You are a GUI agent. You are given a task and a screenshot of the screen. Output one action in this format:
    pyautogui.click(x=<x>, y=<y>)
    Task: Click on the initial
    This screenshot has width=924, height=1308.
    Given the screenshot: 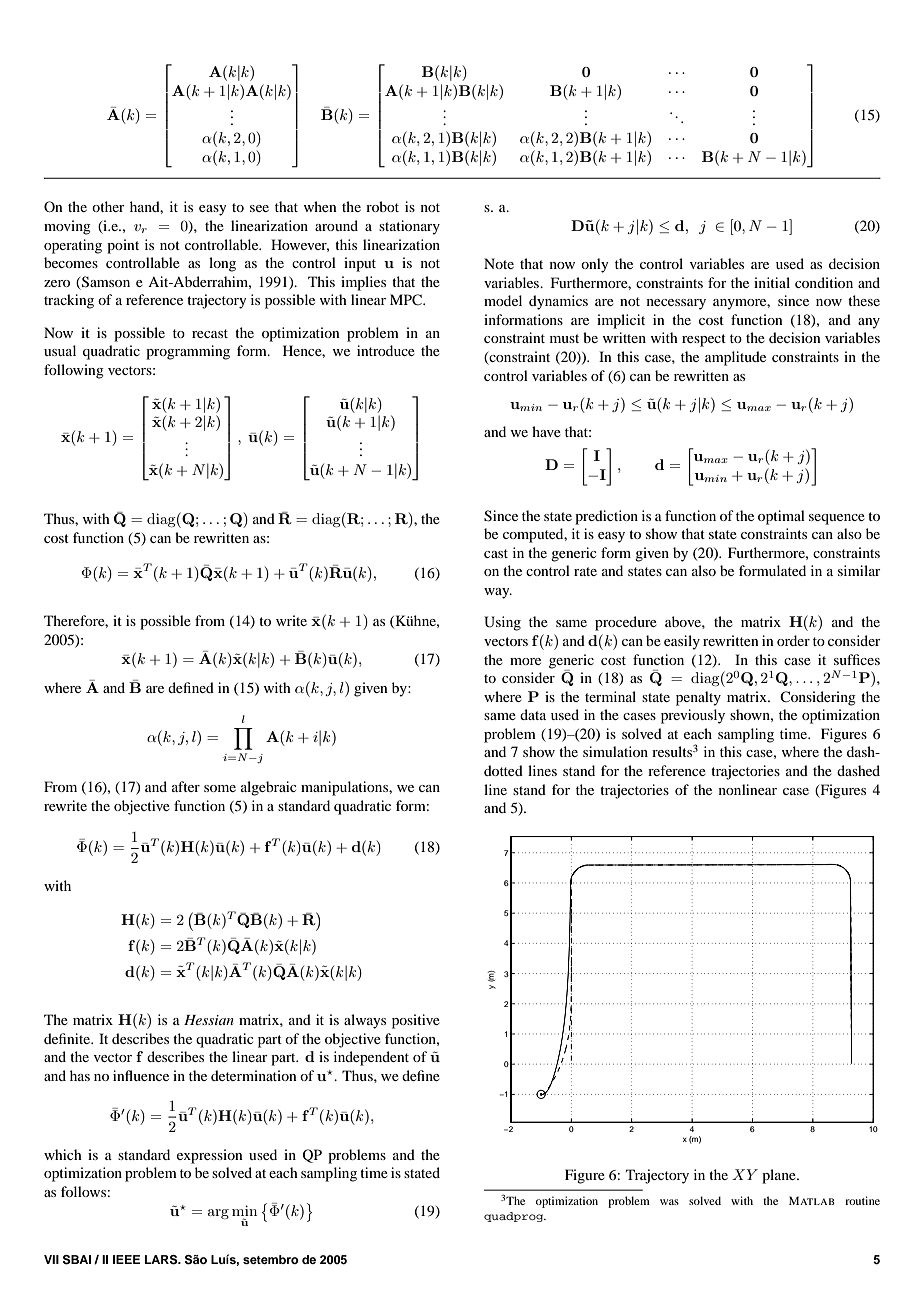 What is the action you would take?
    pyautogui.click(x=772, y=282)
